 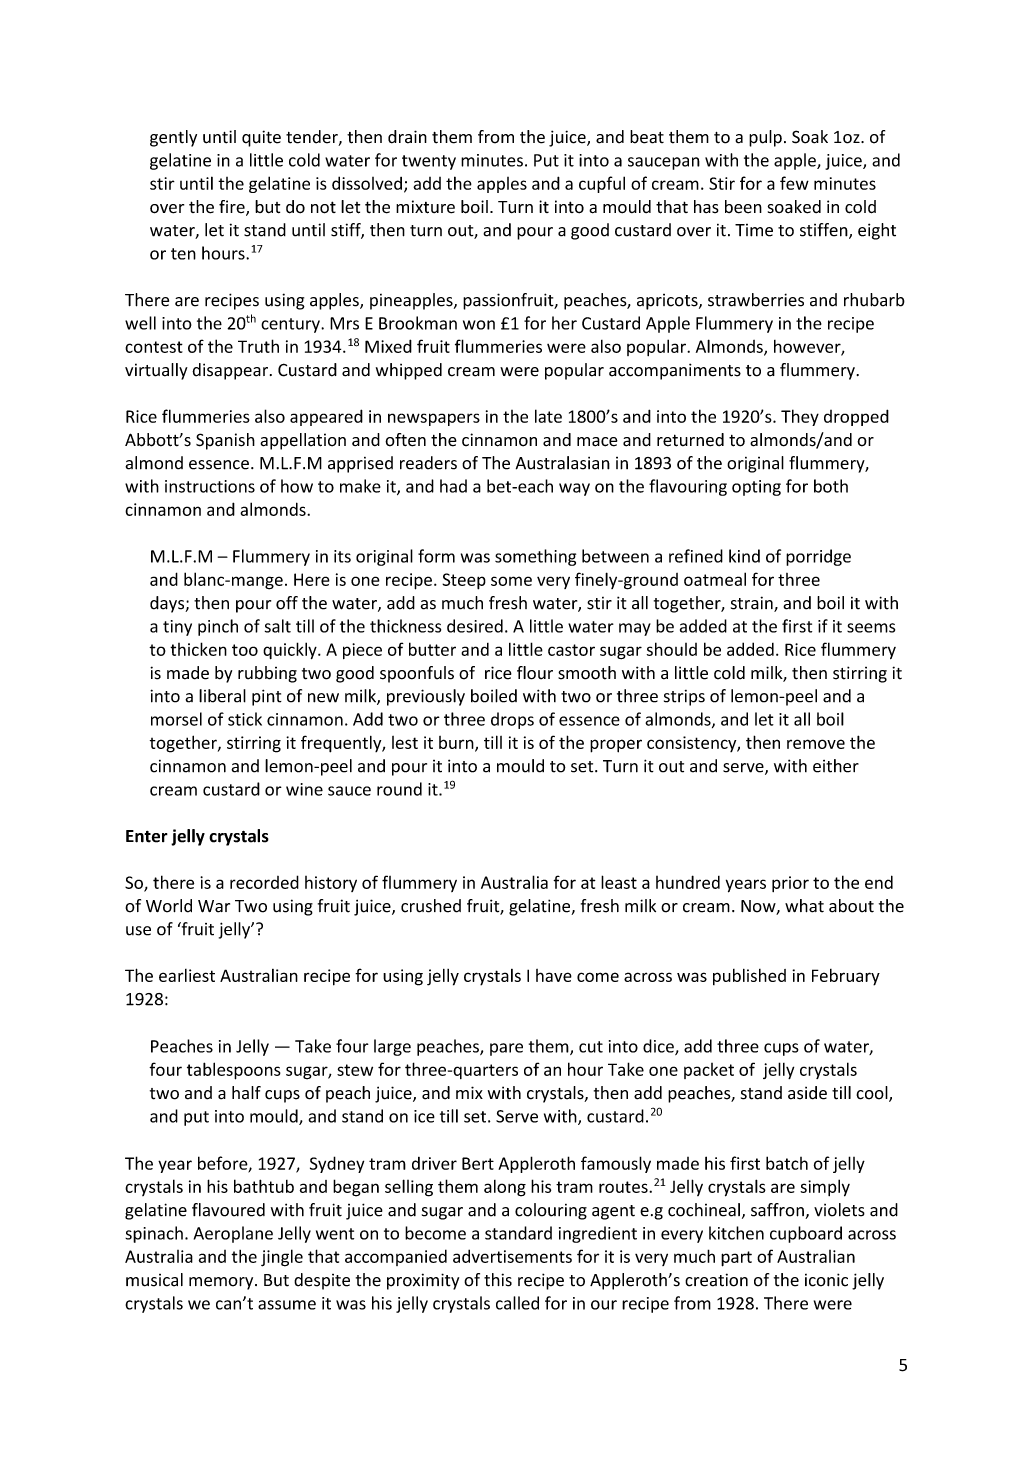 I want to click on few, so click(x=794, y=183).
